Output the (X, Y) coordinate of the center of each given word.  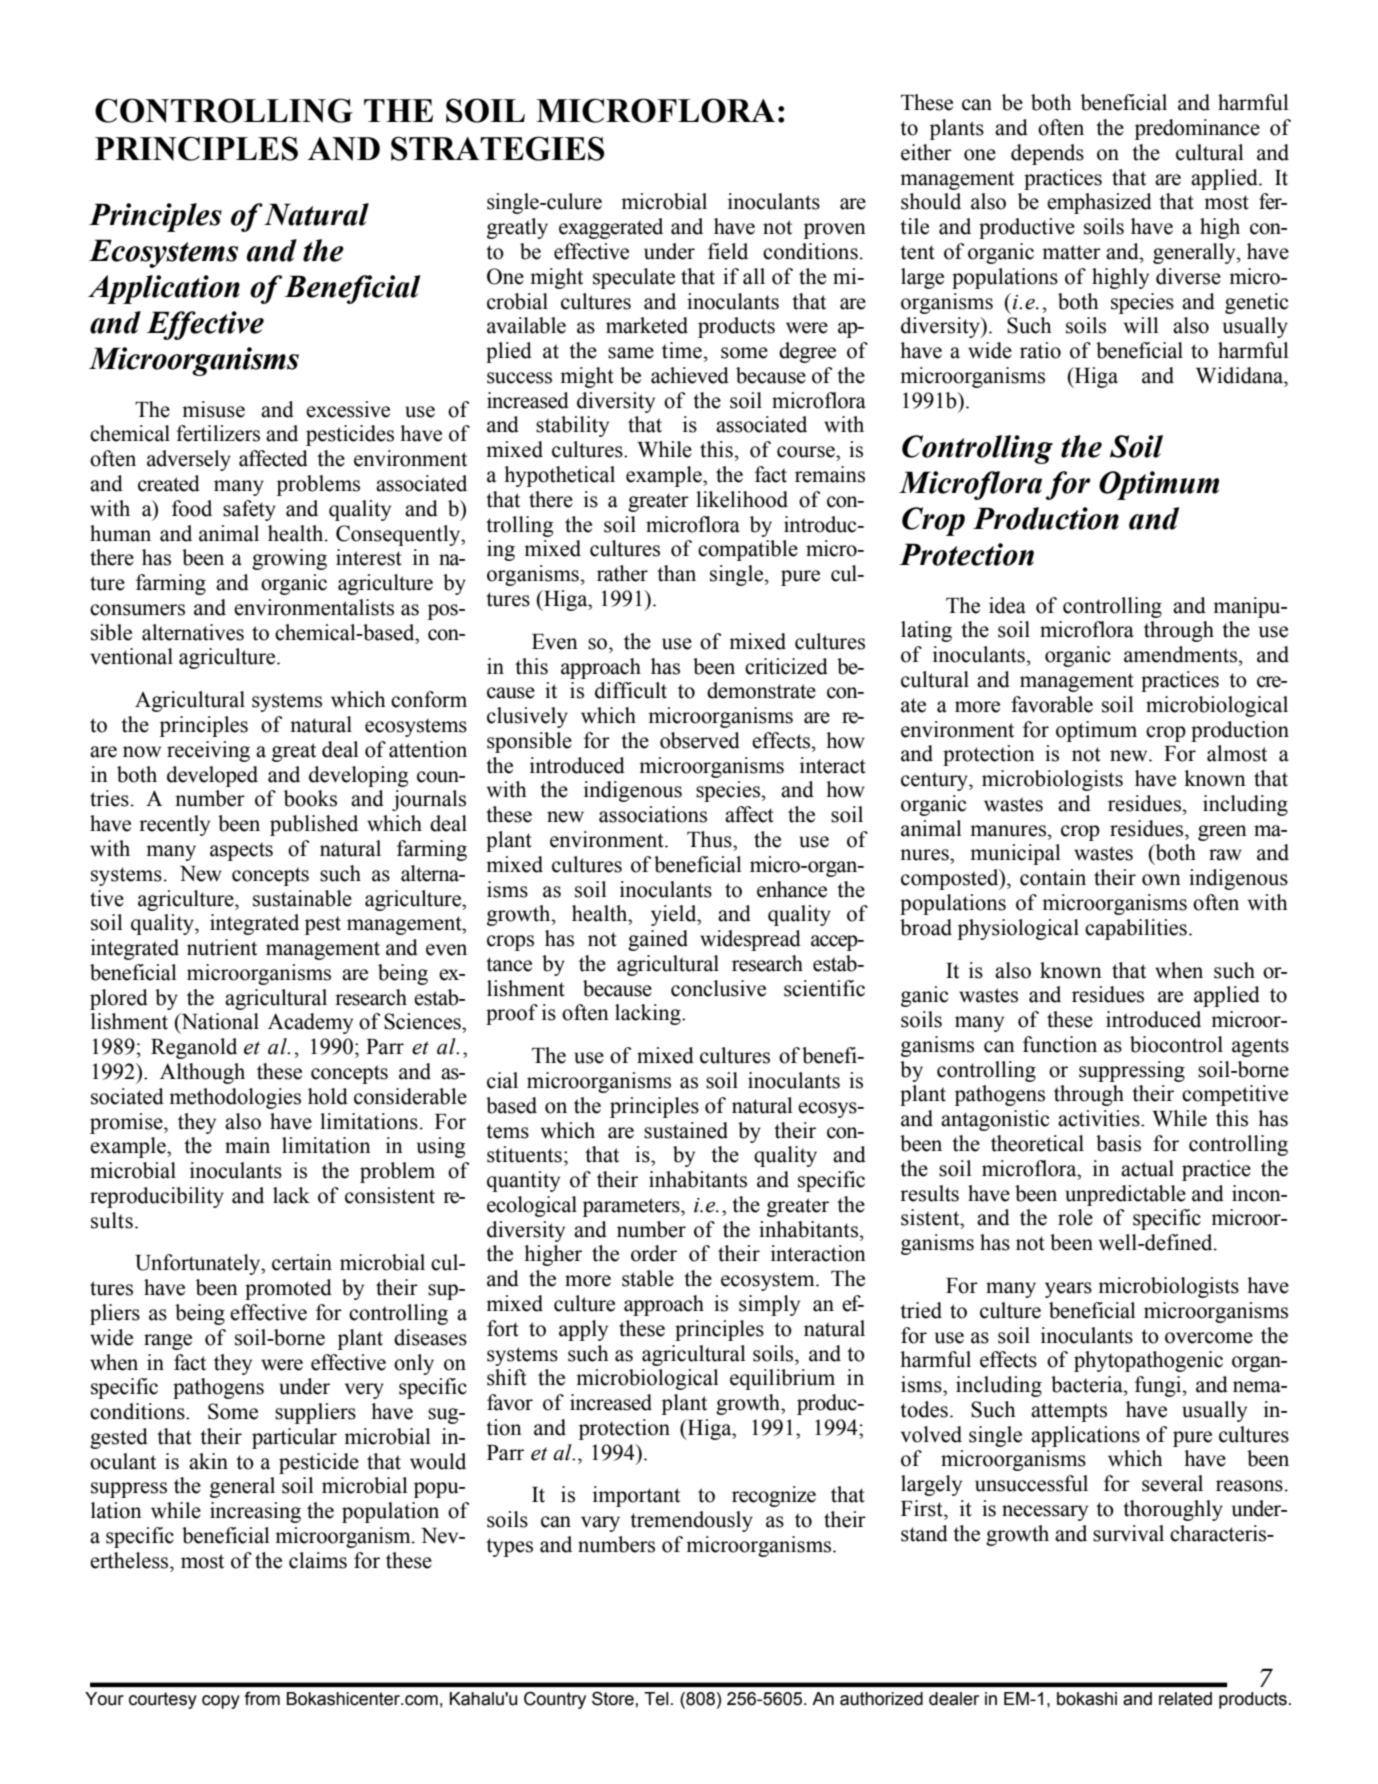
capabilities (1136, 929)
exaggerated (611, 228)
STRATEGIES (498, 148)
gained (658, 940)
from (262, 1698)
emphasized (1099, 203)
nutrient (222, 947)
